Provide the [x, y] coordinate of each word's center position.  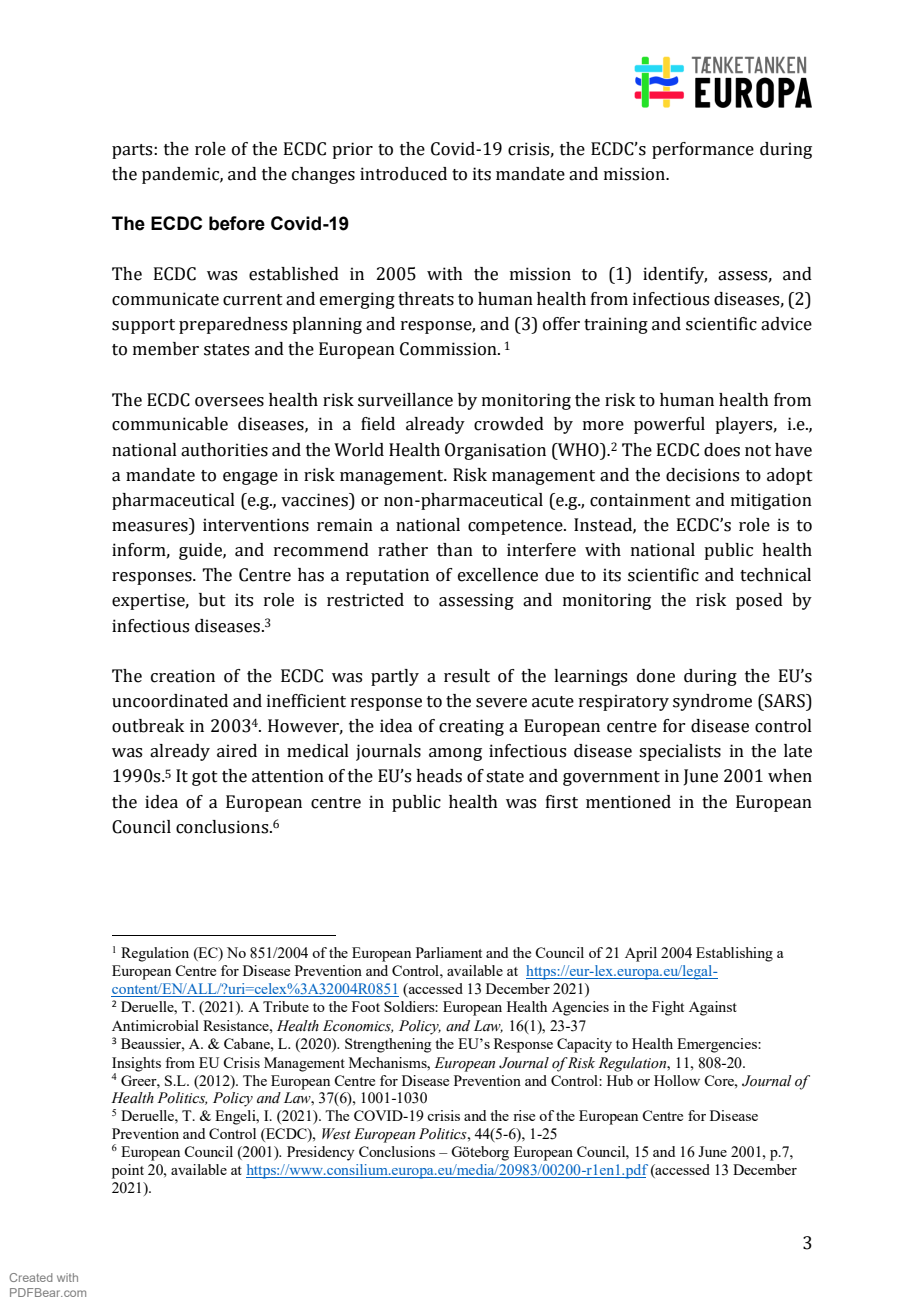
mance [727, 151]
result [467, 676]
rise [524, 1115]
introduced [403, 174]
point [128, 1171]
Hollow [677, 1080]
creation [183, 676]
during [710, 677]
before [237, 223]
